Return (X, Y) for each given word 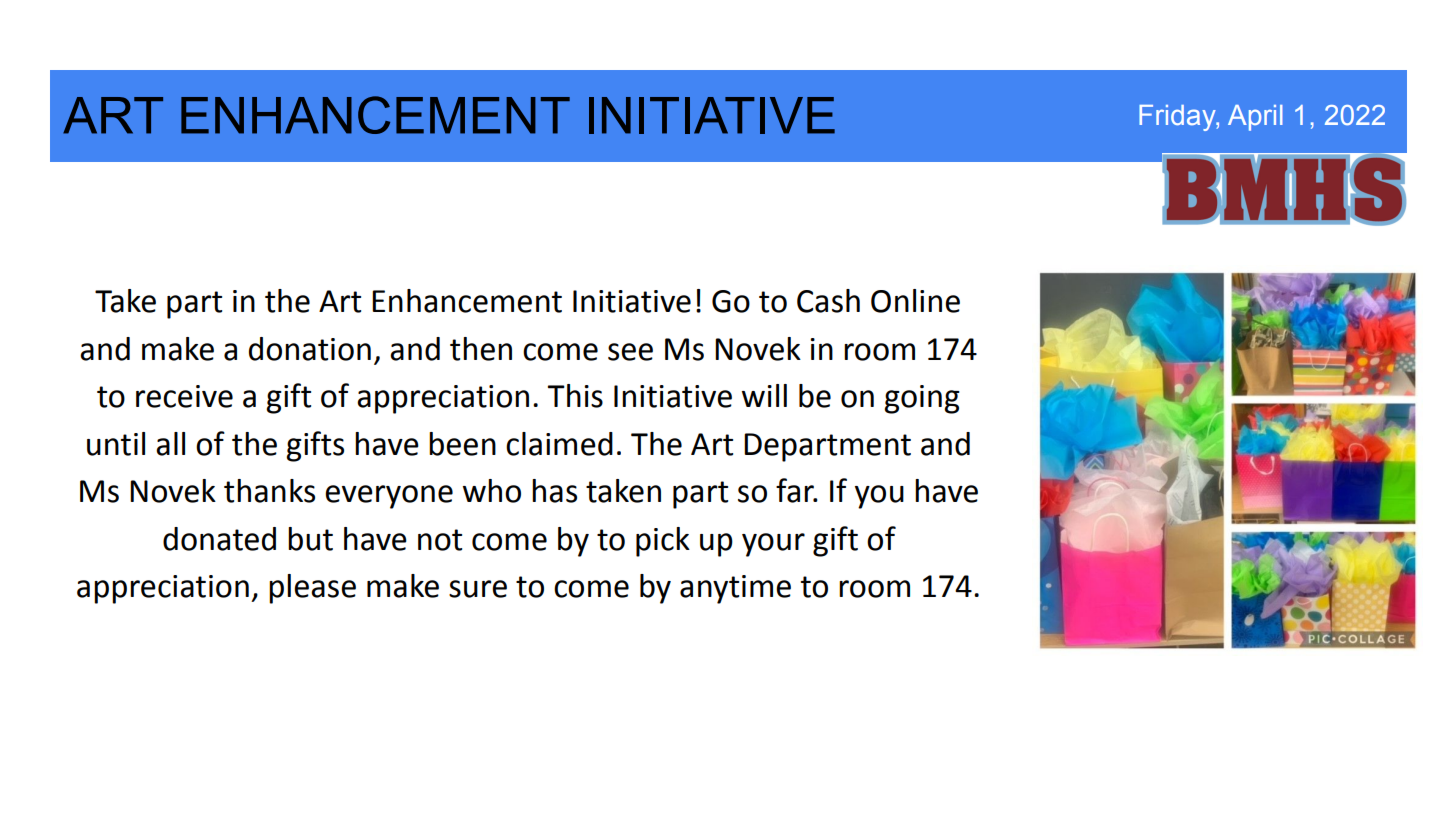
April (1255, 118)
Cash (828, 301)
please (312, 589)
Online (915, 301)
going (922, 399)
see (630, 352)
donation (310, 349)
